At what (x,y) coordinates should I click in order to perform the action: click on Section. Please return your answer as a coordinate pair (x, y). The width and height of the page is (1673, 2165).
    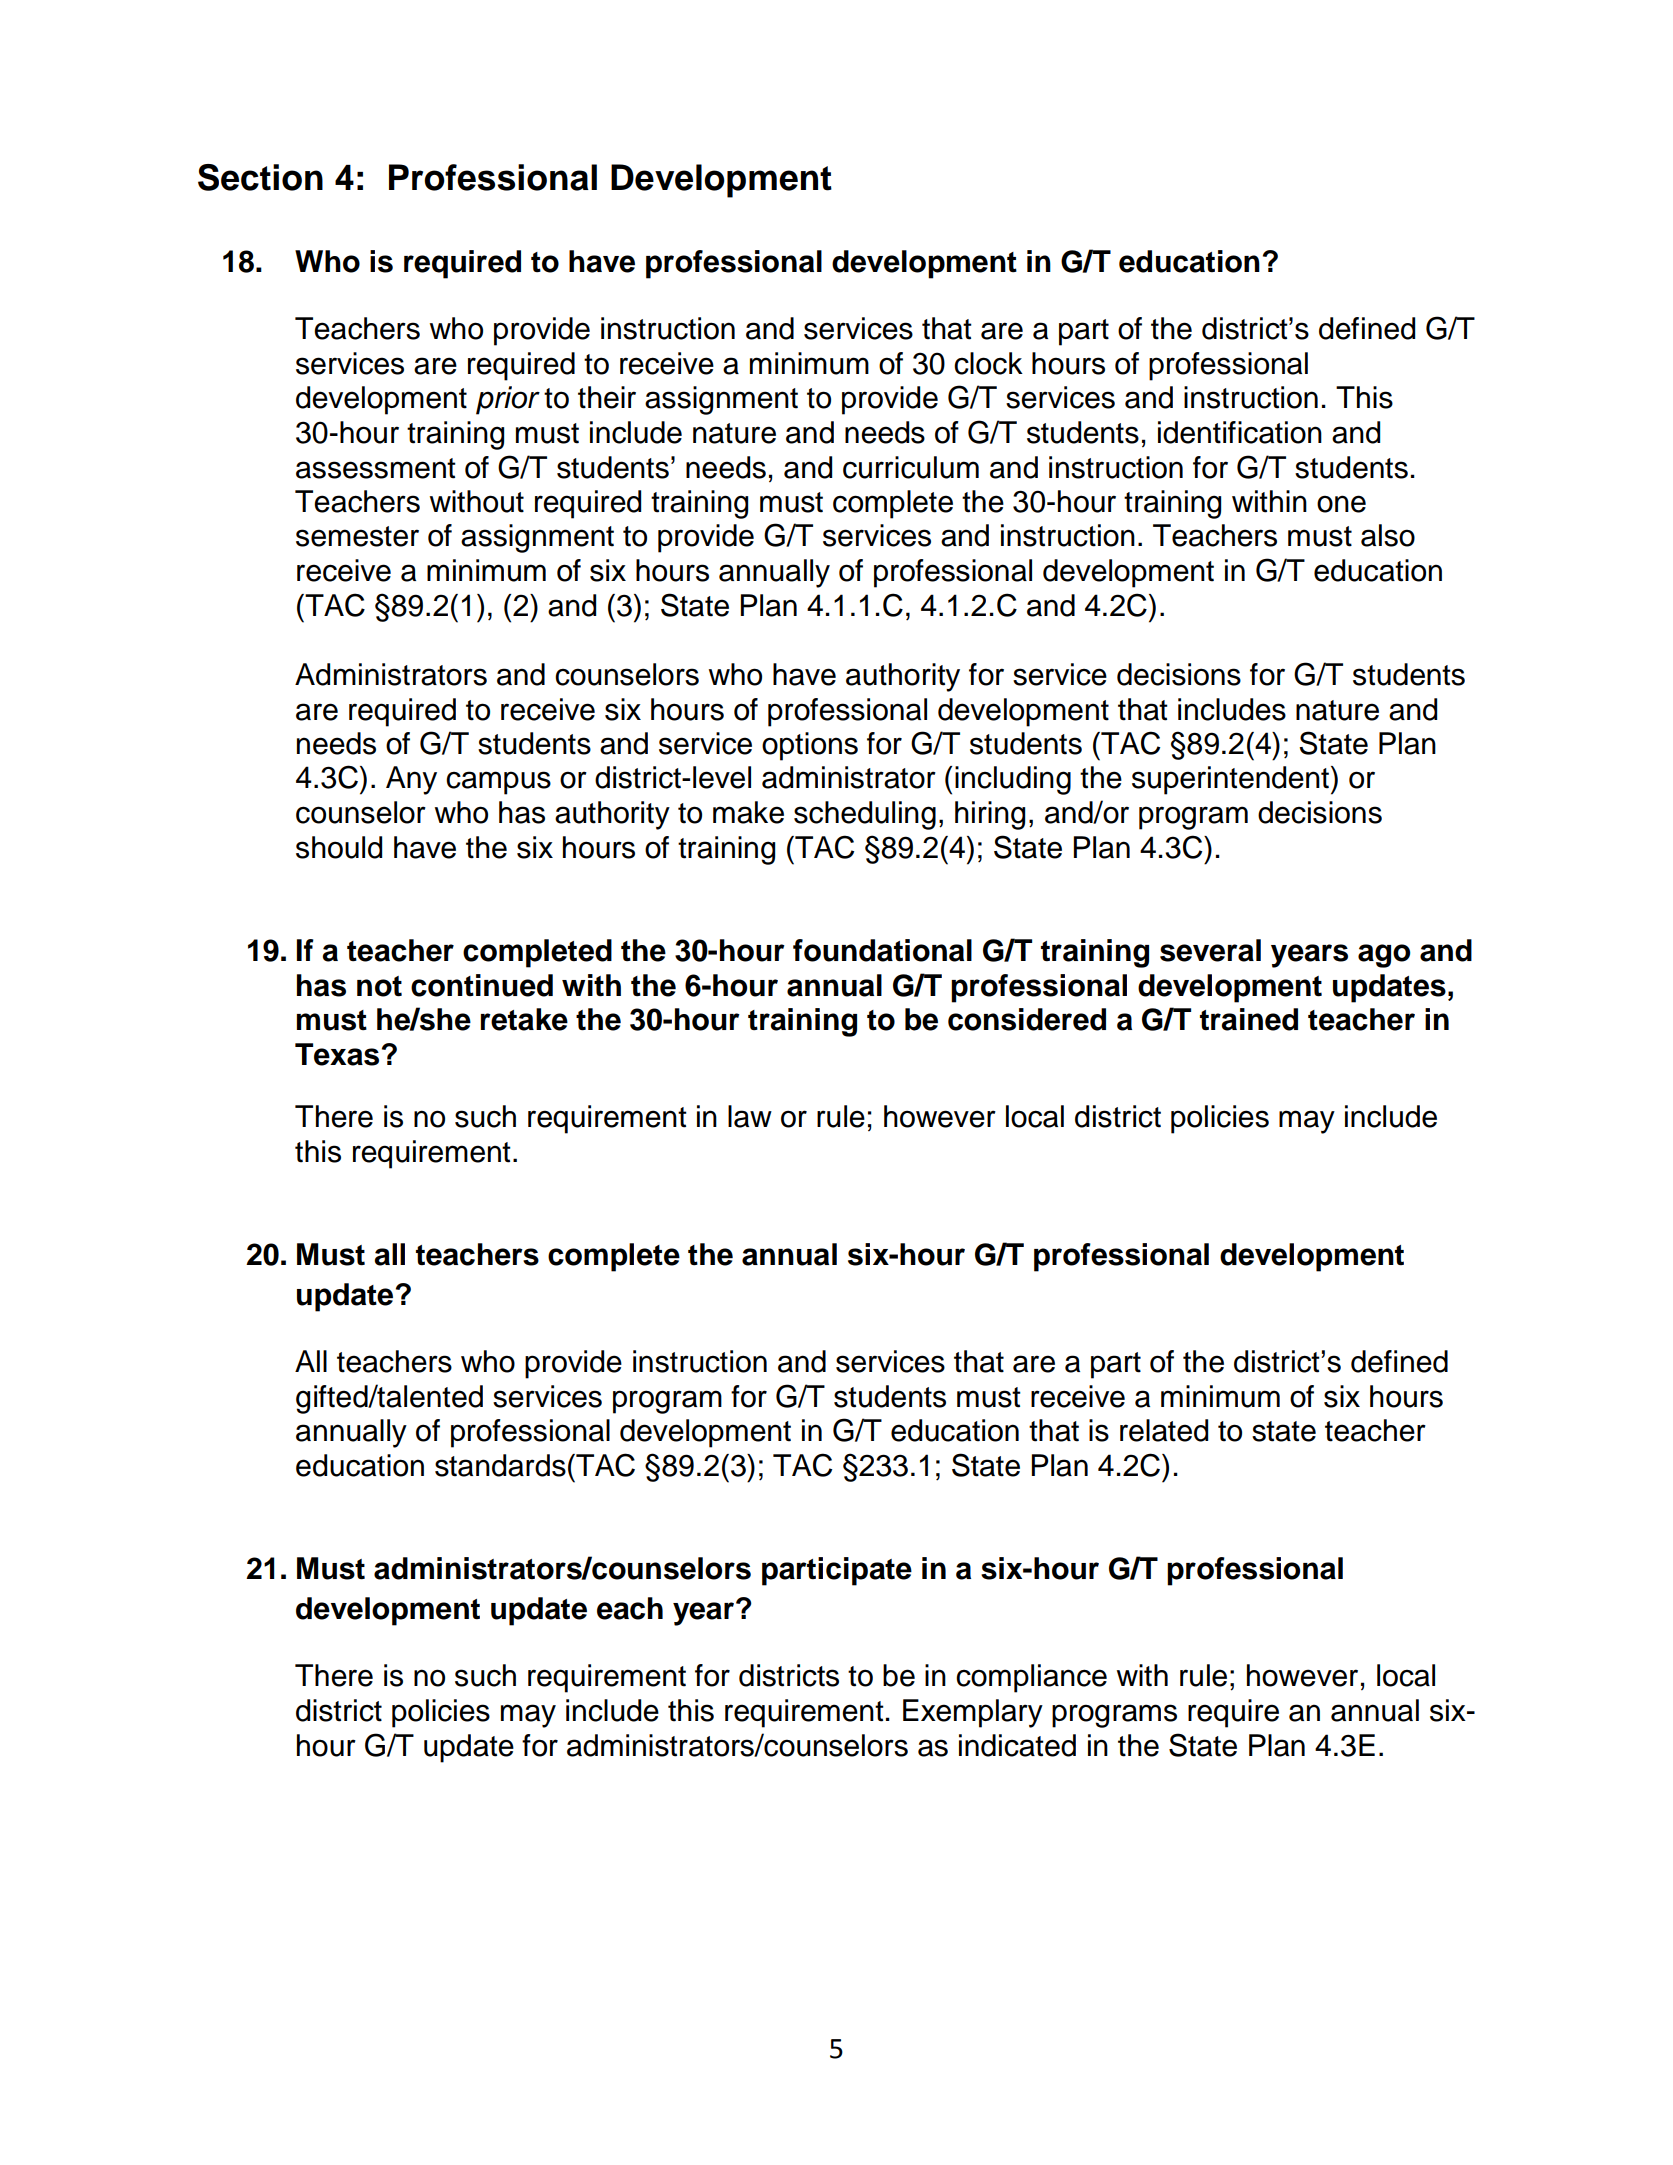
    Looking at the image, I should click on (260, 177).
